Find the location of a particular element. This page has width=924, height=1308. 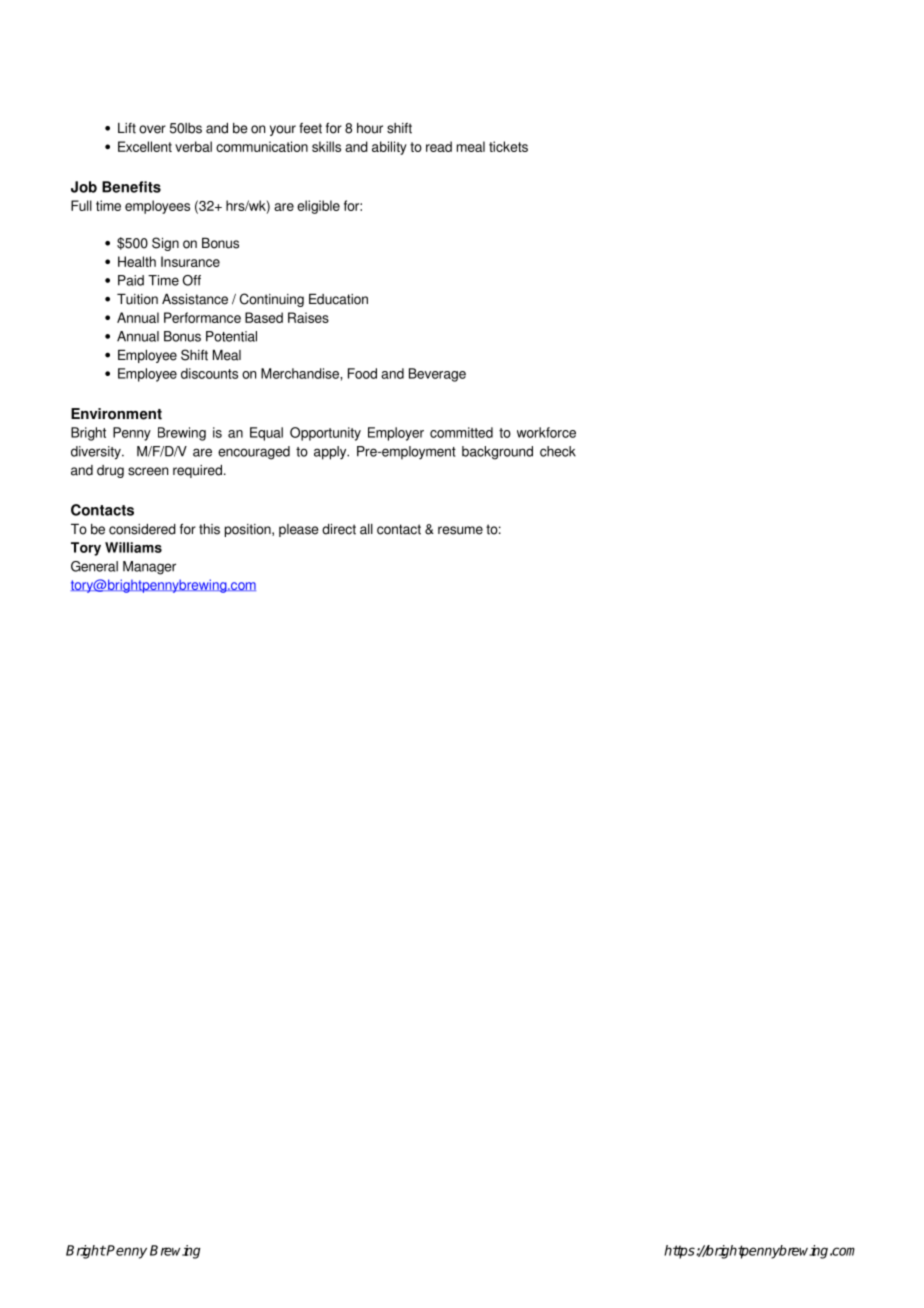

Opportunity is located at coordinates (325, 434).
